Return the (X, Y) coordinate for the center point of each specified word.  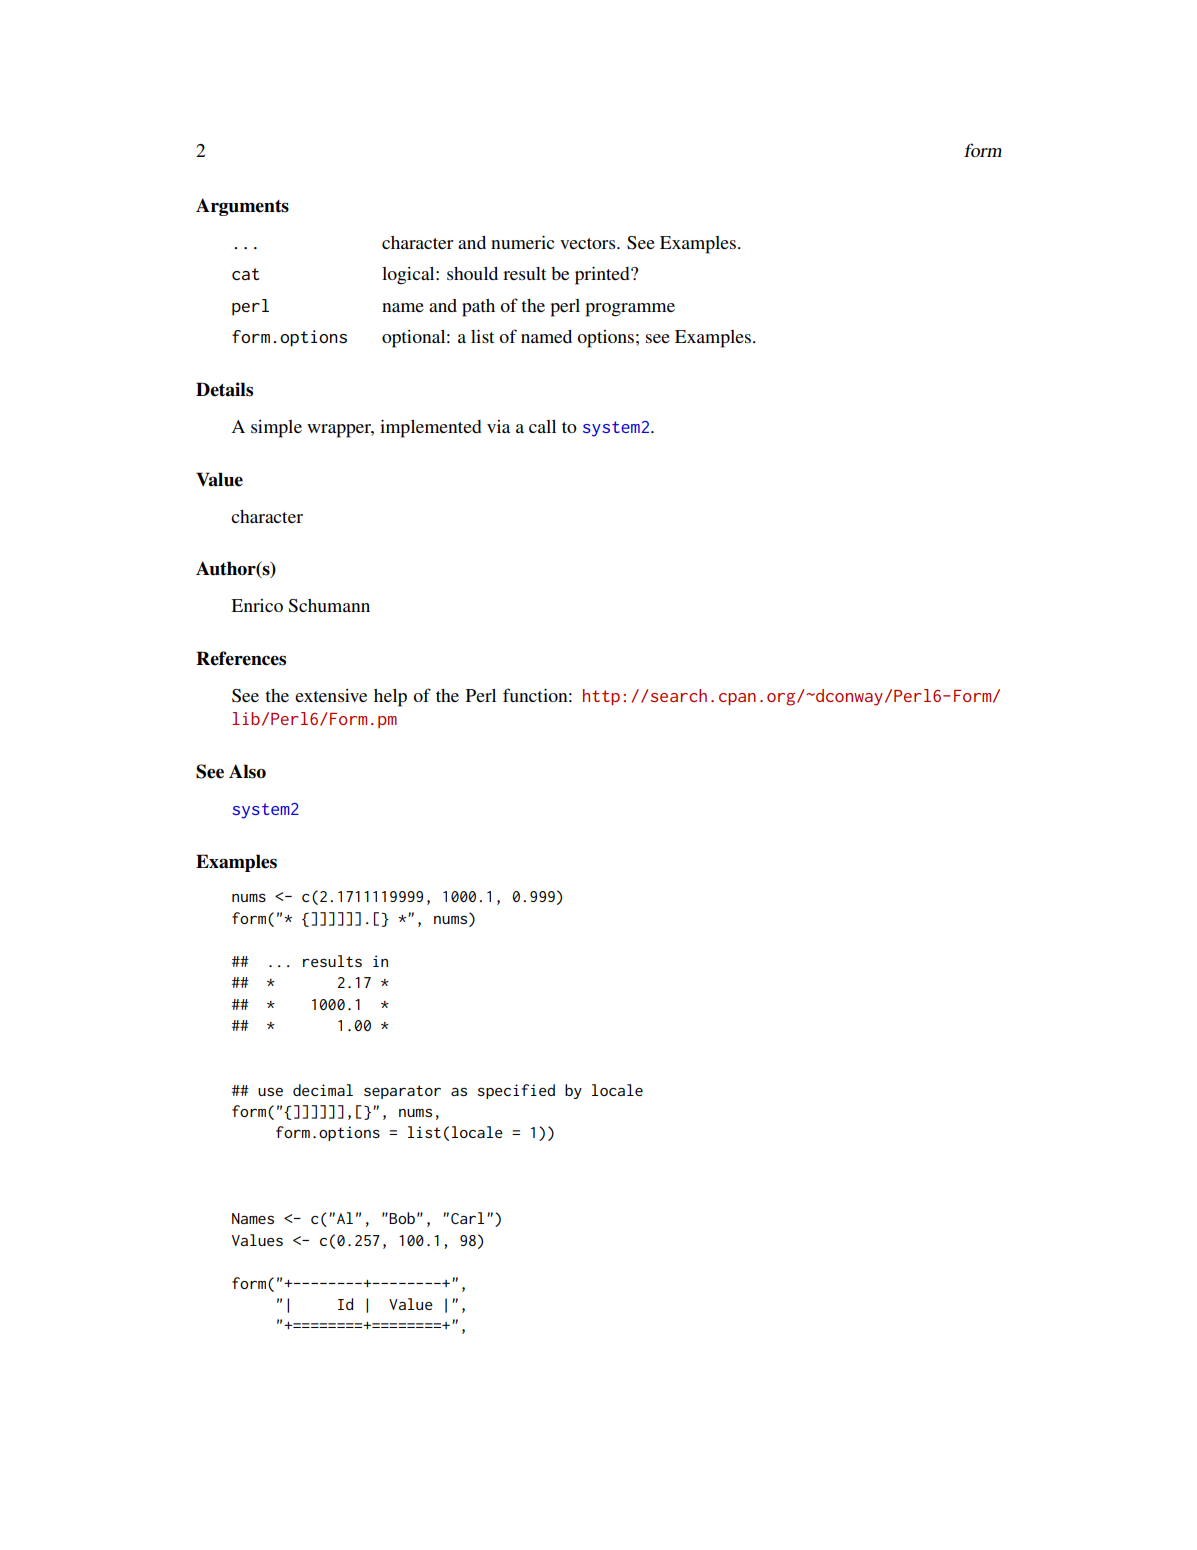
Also (247, 771)
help (390, 698)
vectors (589, 243)
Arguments (242, 207)
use (270, 1092)
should (472, 273)
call (542, 426)
